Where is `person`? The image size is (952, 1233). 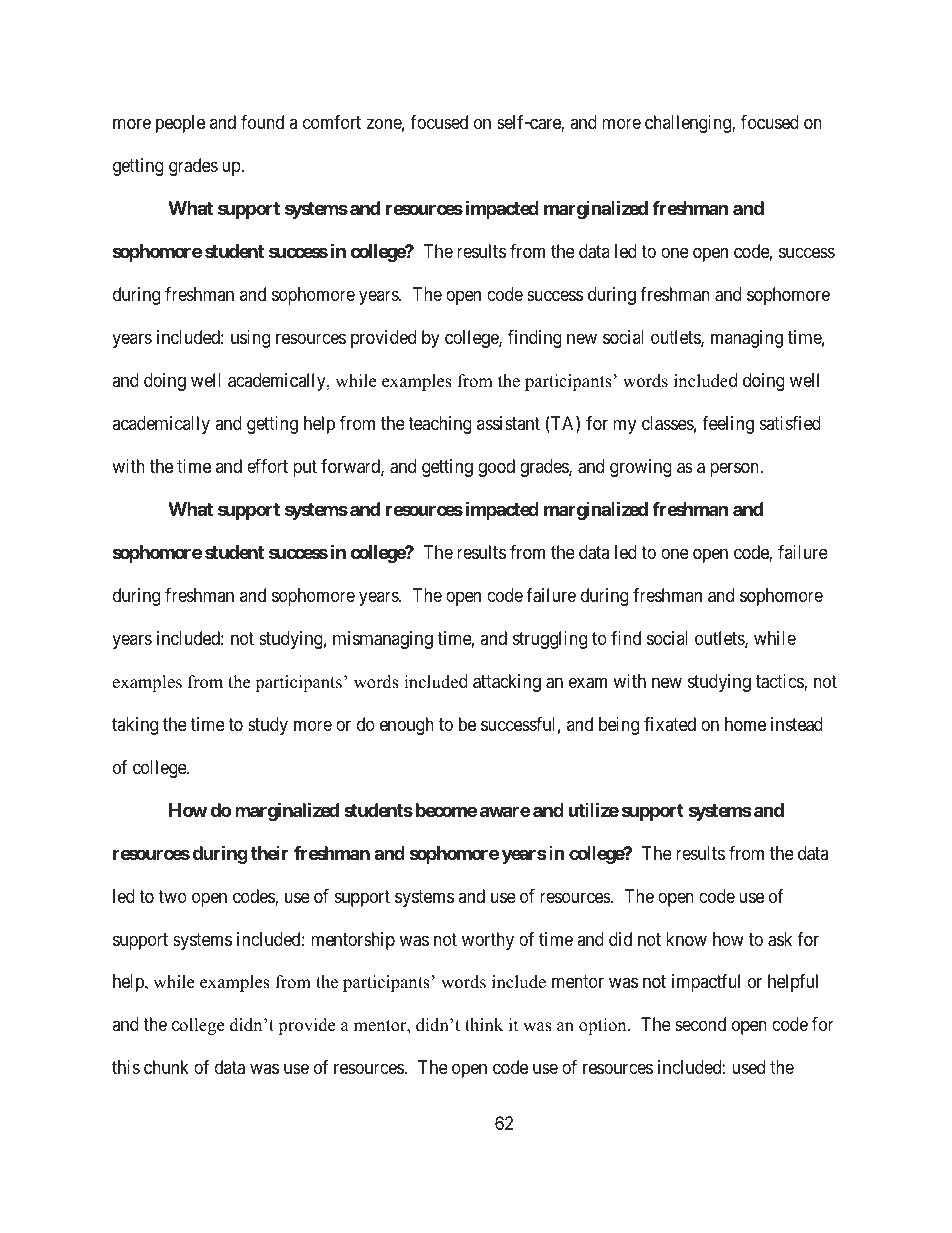
person is located at coordinates (735, 469).
